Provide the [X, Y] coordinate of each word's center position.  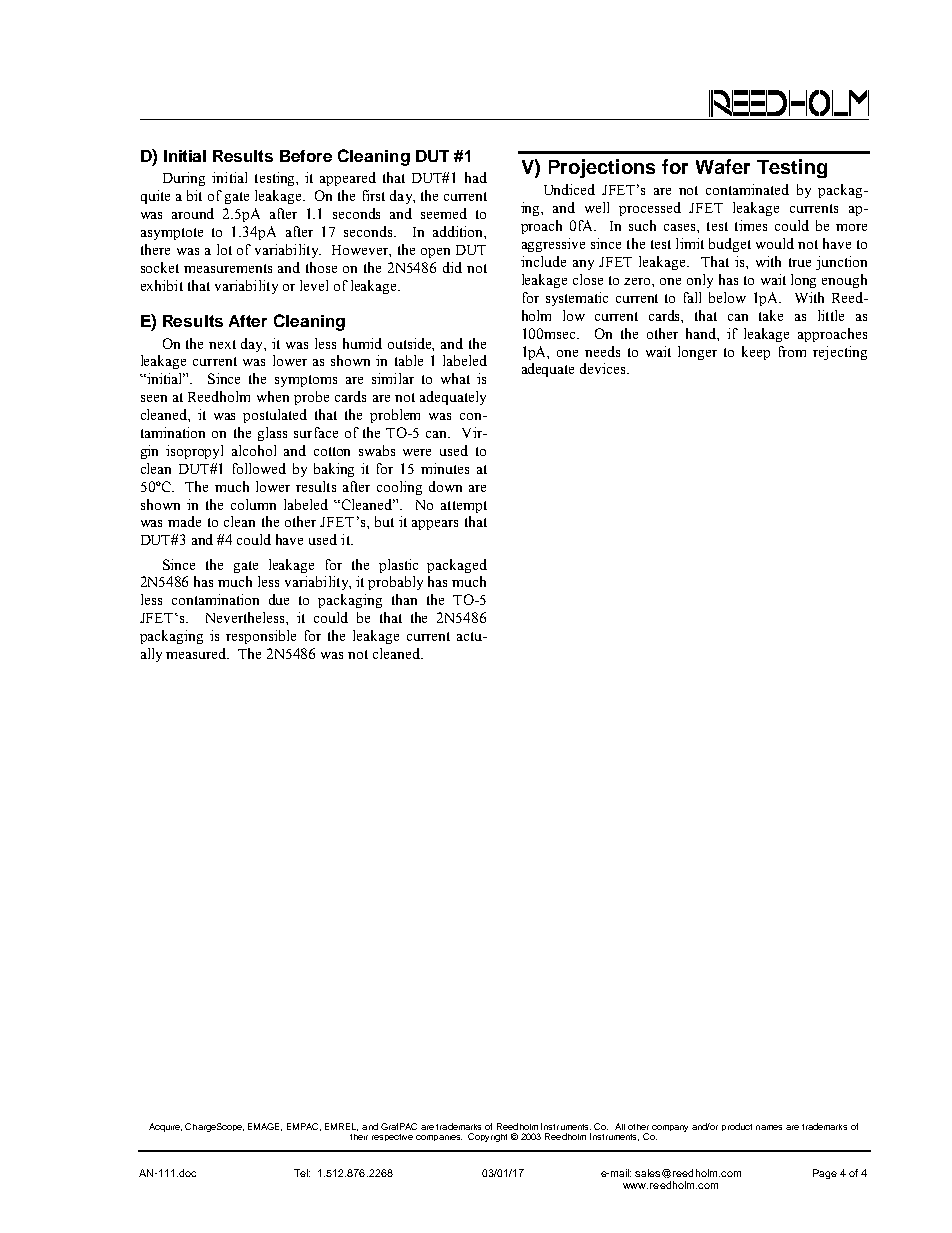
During [184, 179]
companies [439, 1138]
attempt [464, 507]
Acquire [165, 1127]
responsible [261, 637]
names [769, 1127]
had [476, 177]
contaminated [747, 189]
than [404, 599]
